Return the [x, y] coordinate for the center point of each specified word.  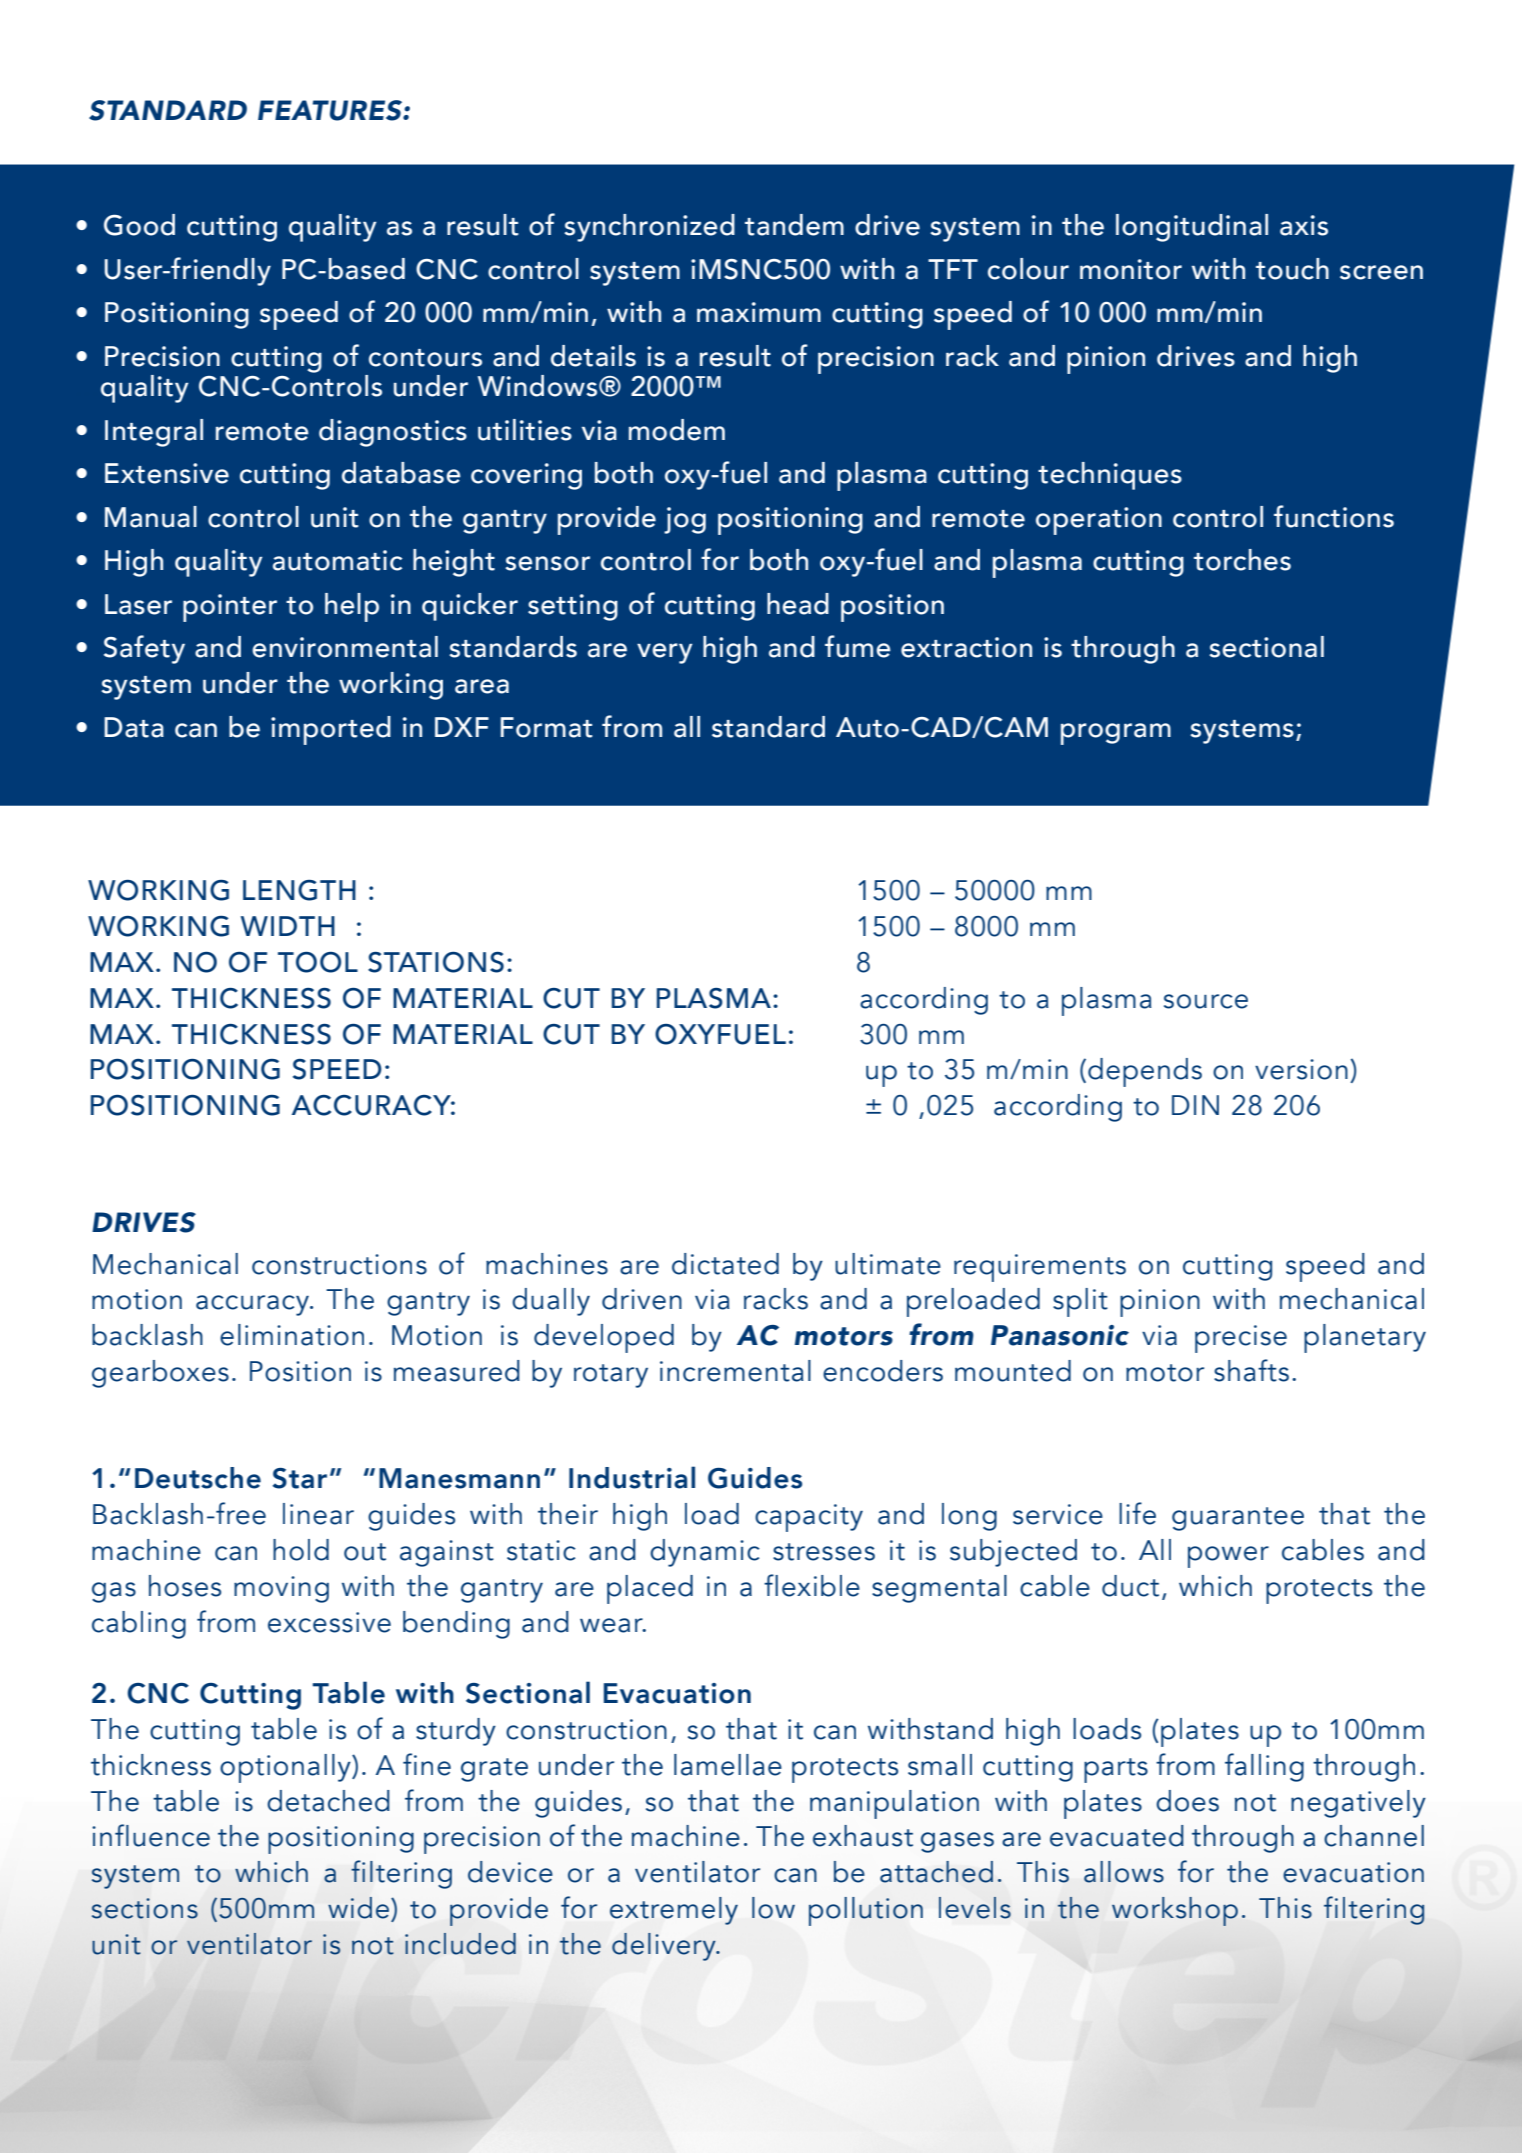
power [1228, 1557]
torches [1242, 560]
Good [139, 225]
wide [360, 1908]
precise [1241, 1339]
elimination [292, 1335]
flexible [812, 1585]
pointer [230, 608]
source [1206, 1001]
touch [1292, 269]
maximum [759, 312]
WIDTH [288, 926]
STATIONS [436, 962]
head [798, 604]
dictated [725, 1264]
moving [281, 1589]
